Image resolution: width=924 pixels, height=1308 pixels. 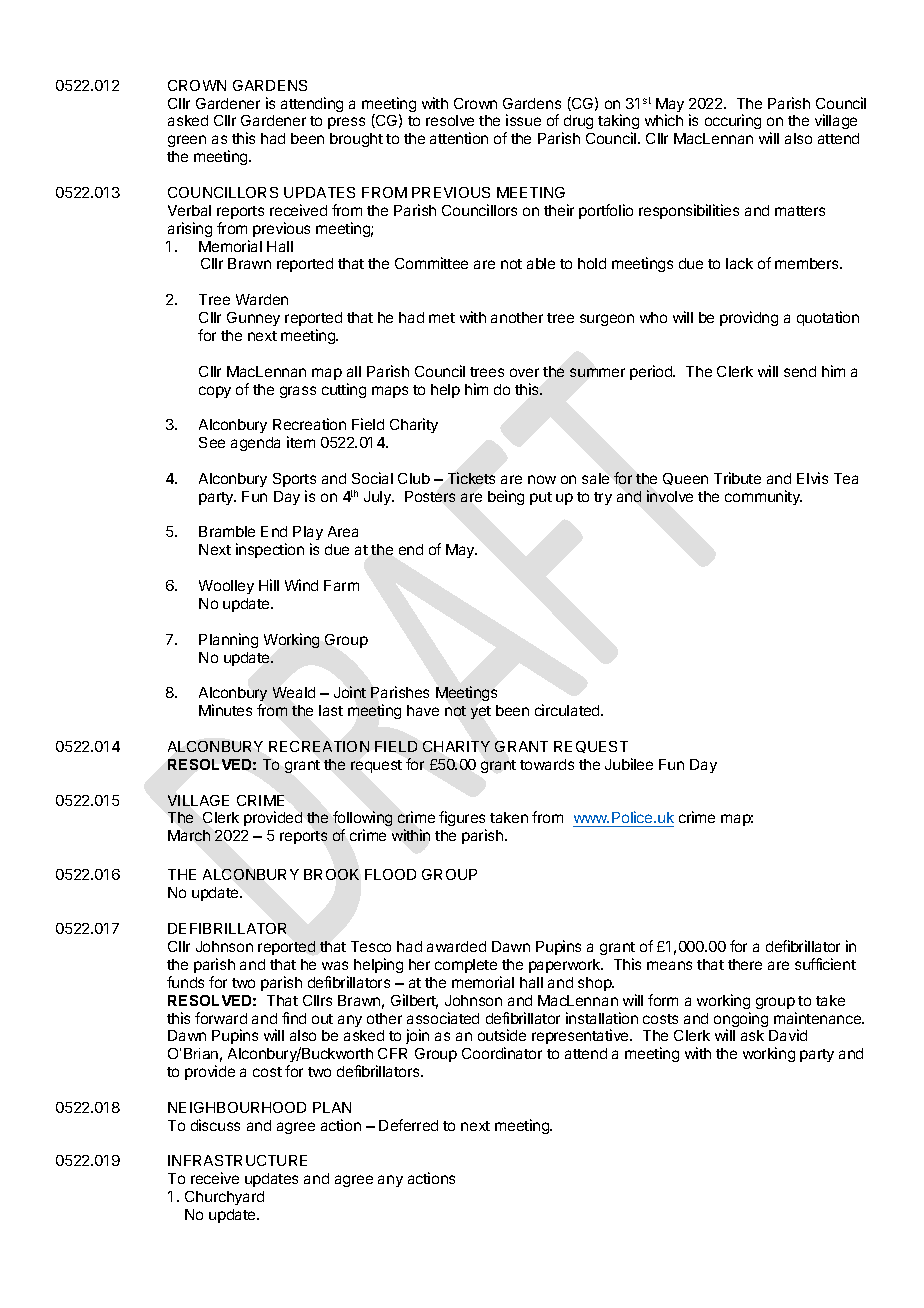 I want to click on occuring, so click(x=733, y=121).
